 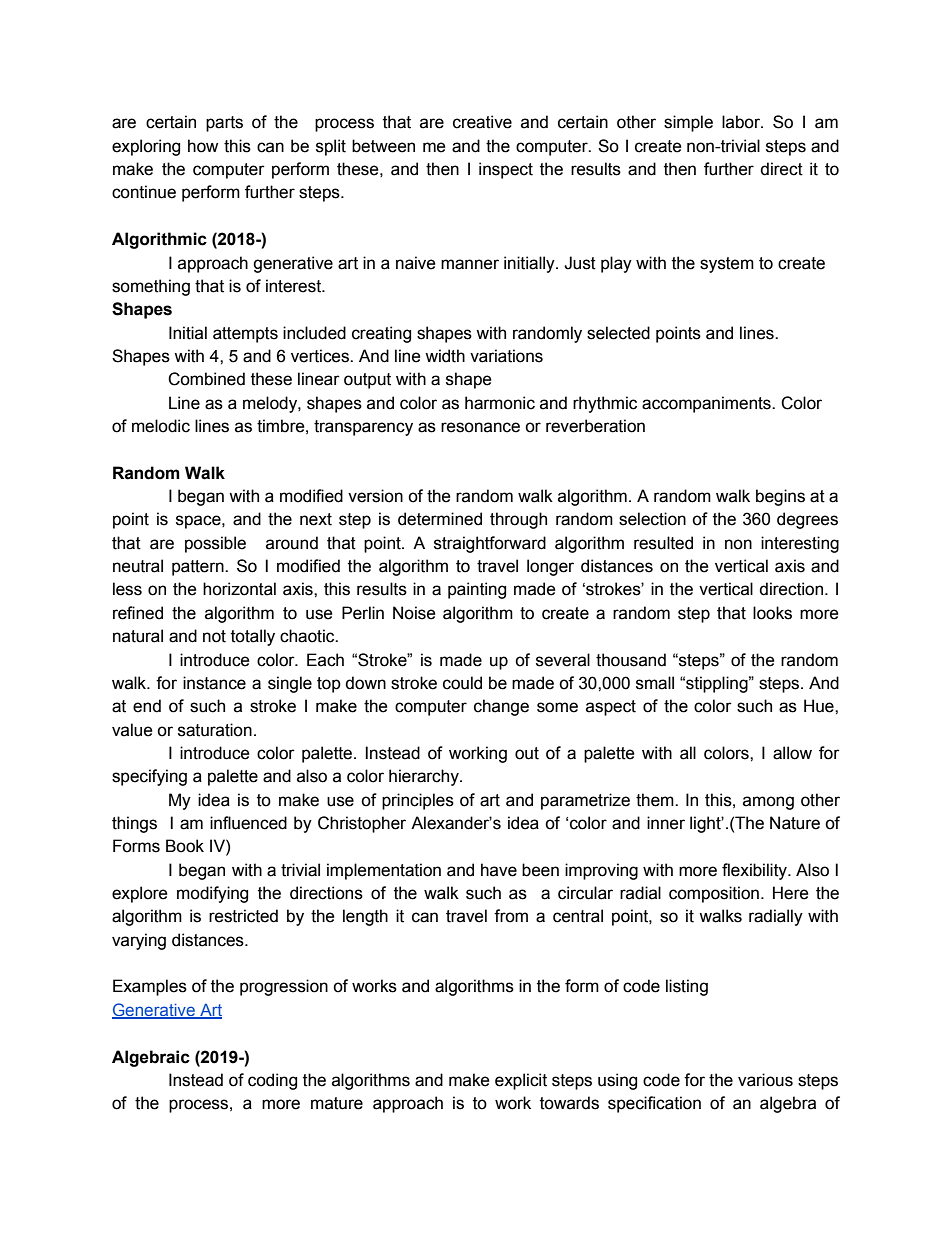 I want to click on melodic, so click(x=161, y=426).
